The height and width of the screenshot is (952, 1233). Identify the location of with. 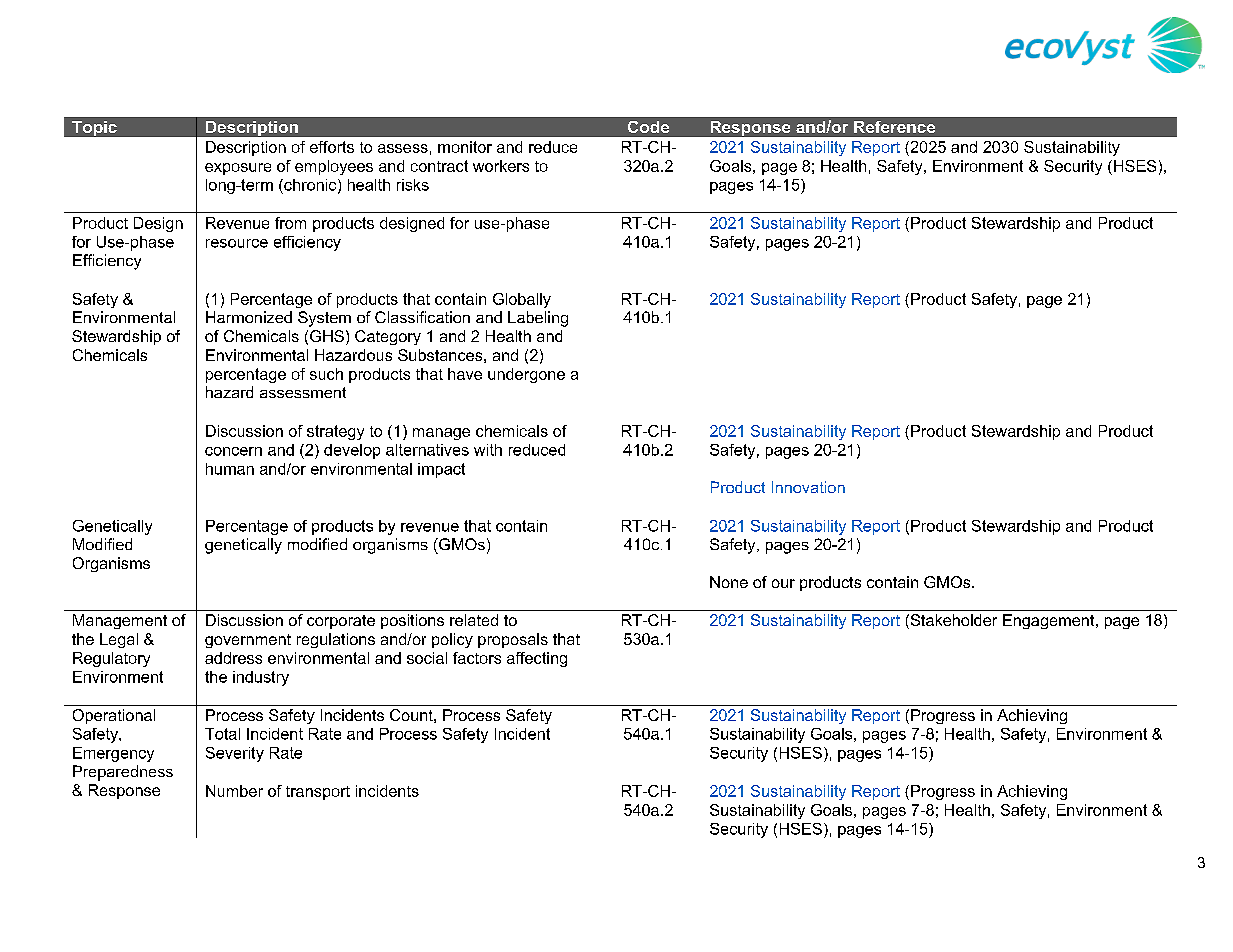
(488, 450).
